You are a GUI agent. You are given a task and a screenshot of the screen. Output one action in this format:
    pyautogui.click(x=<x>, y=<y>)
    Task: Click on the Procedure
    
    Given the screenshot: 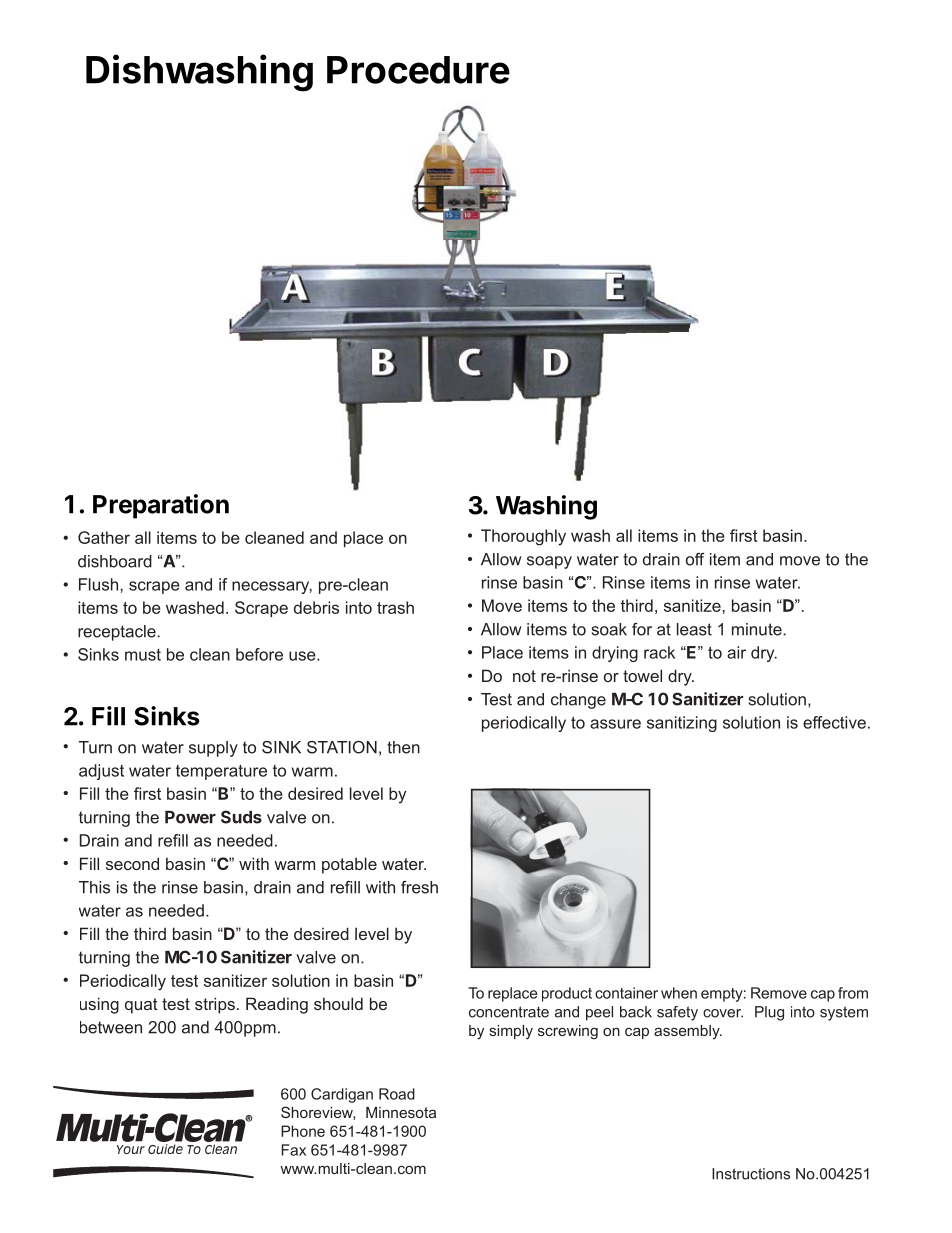 What is the action you would take?
    pyautogui.click(x=418, y=70)
